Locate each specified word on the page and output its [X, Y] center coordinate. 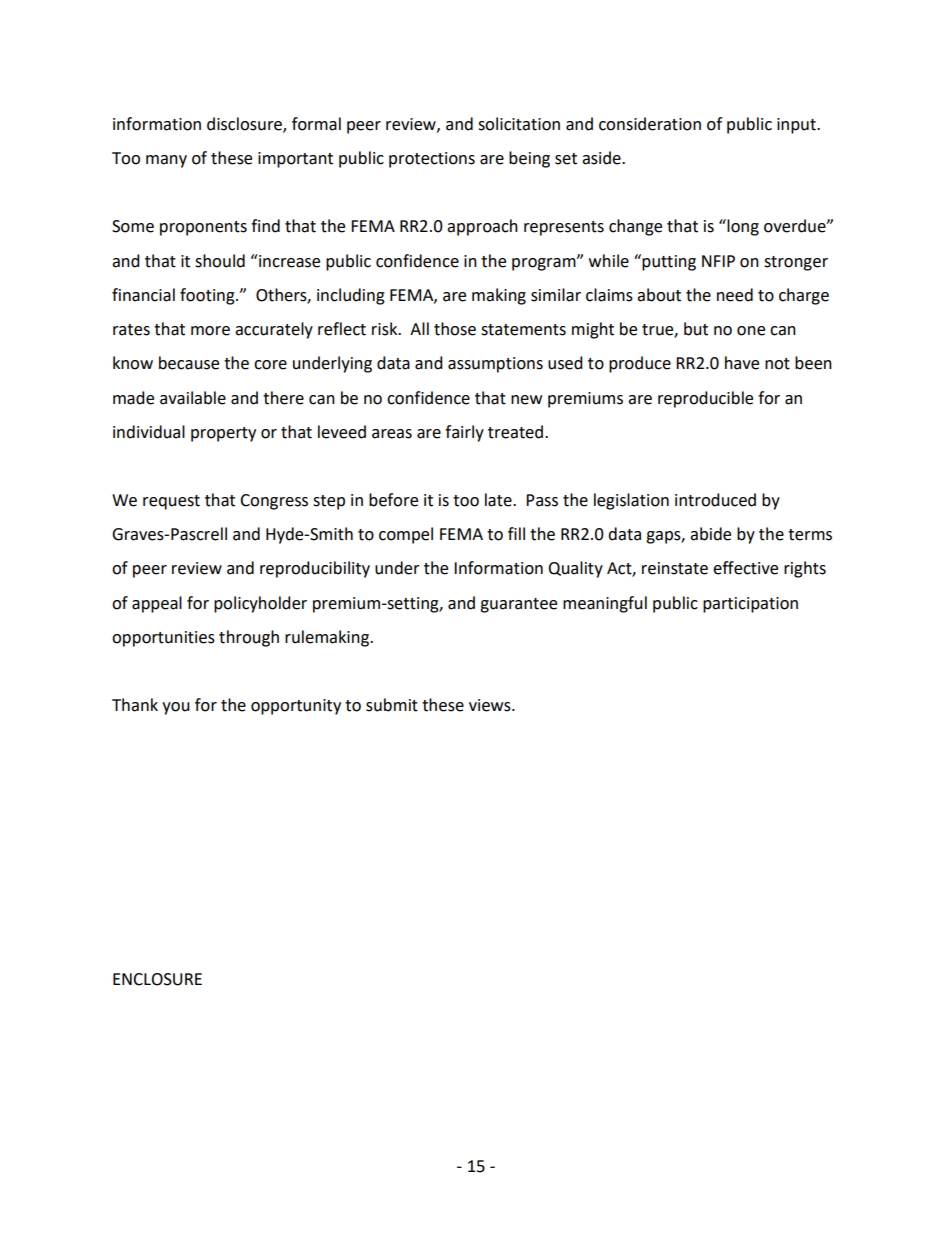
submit [392, 705]
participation [750, 605]
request [171, 502]
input [797, 126]
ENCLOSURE [157, 979]
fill [516, 533]
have [742, 363]
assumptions [495, 365]
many [166, 161]
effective [745, 568]
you [176, 708]
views [491, 705]
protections [432, 160]
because [189, 363]
